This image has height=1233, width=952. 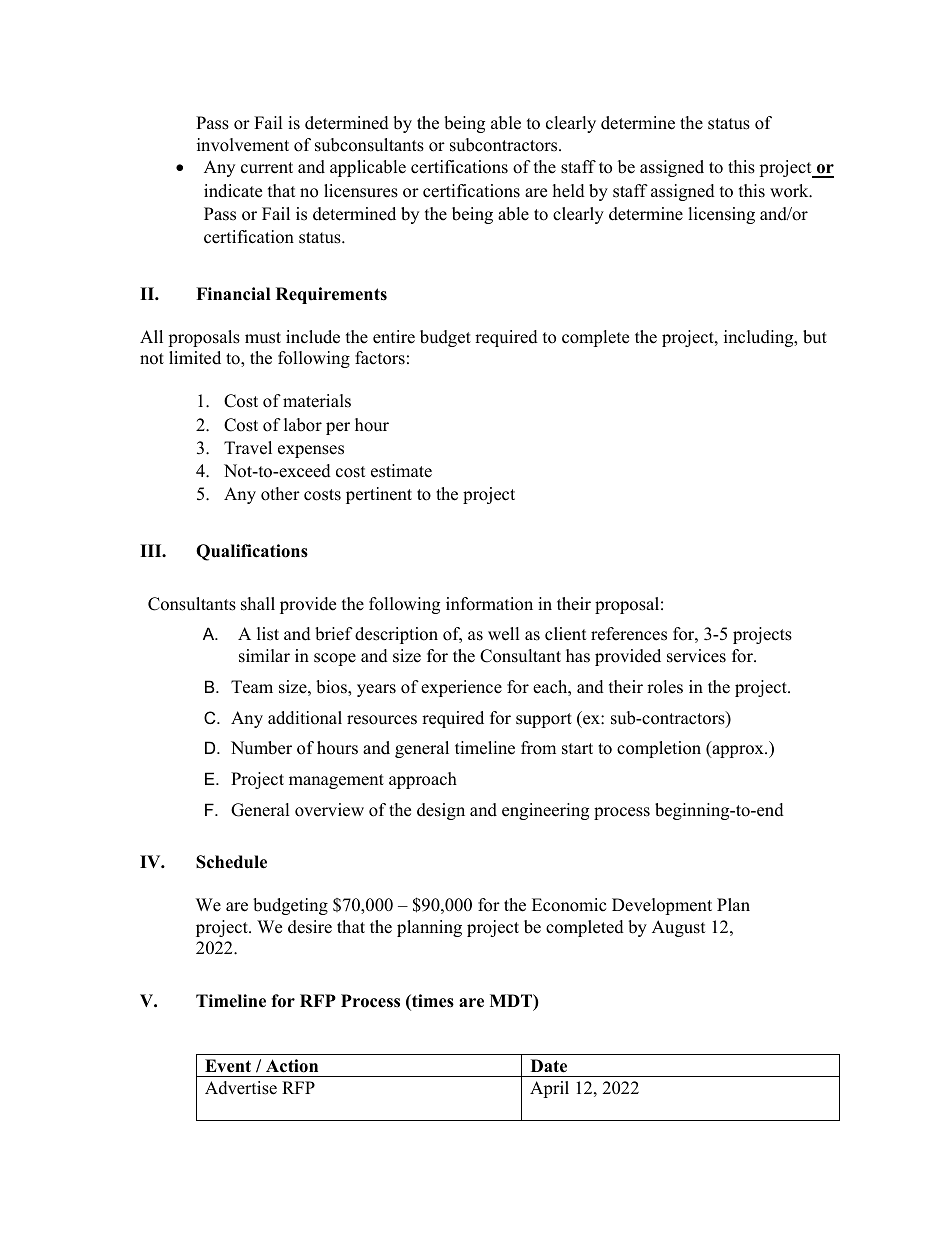 What do you see at coordinates (738, 751) in the image?
I see `approx` at bounding box center [738, 751].
